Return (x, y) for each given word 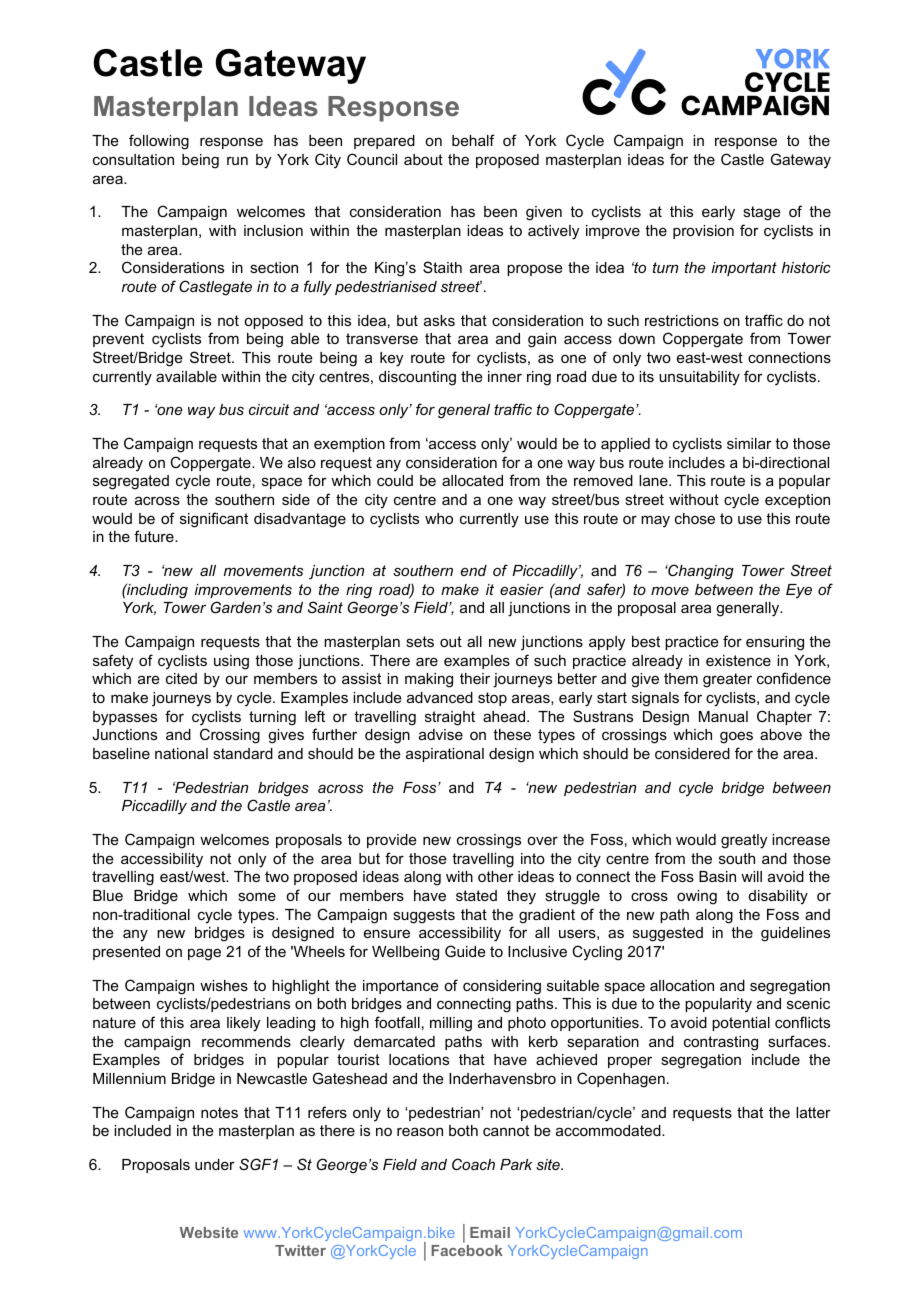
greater (727, 680)
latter (813, 1112)
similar (749, 443)
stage (762, 213)
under (215, 1164)
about (423, 159)
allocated (472, 480)
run (237, 160)
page (204, 954)
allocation (682, 985)
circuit (269, 409)
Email (490, 1232)
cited (181, 678)
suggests (424, 916)
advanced (440, 697)
